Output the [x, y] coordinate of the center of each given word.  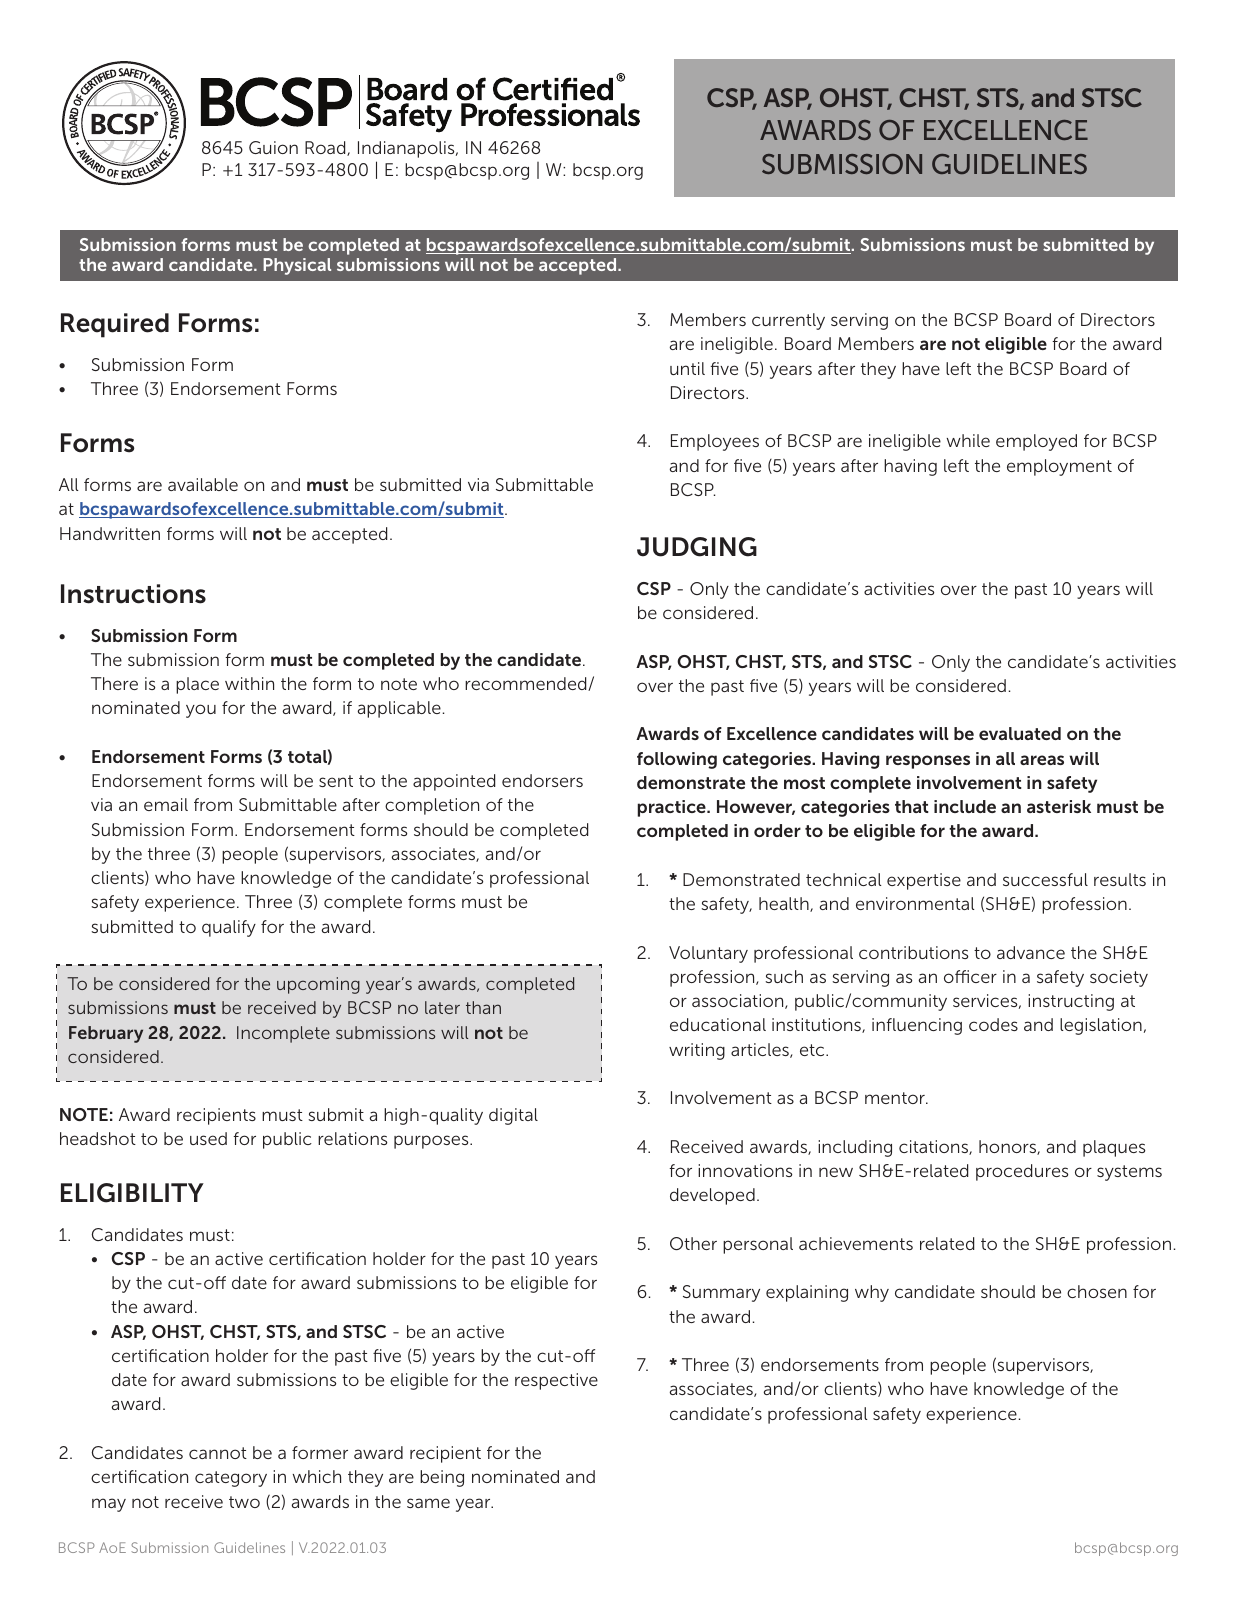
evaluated [1020, 733]
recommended [527, 684]
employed [1036, 442]
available [203, 484]
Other [693, 1243]
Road [326, 148]
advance [1031, 952]
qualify [229, 928]
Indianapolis [407, 149]
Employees [715, 442]
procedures [1022, 1172]
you [201, 711]
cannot [218, 1453]
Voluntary [708, 954]
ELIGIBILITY [132, 1193]
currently [788, 321]
